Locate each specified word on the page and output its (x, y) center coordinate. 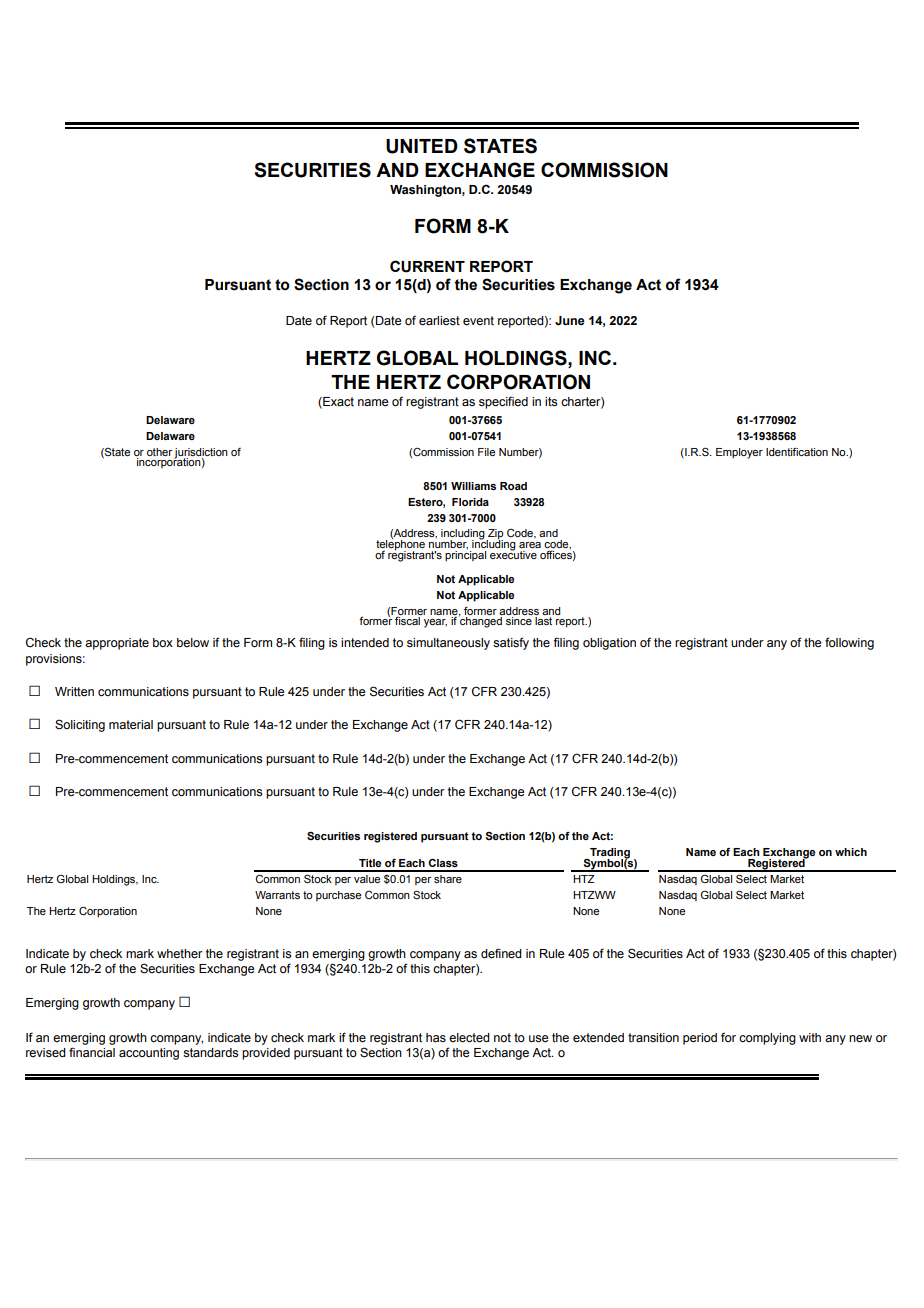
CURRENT (427, 266)
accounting (149, 1054)
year (435, 623)
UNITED (422, 146)
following (849, 643)
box (163, 642)
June (570, 321)
